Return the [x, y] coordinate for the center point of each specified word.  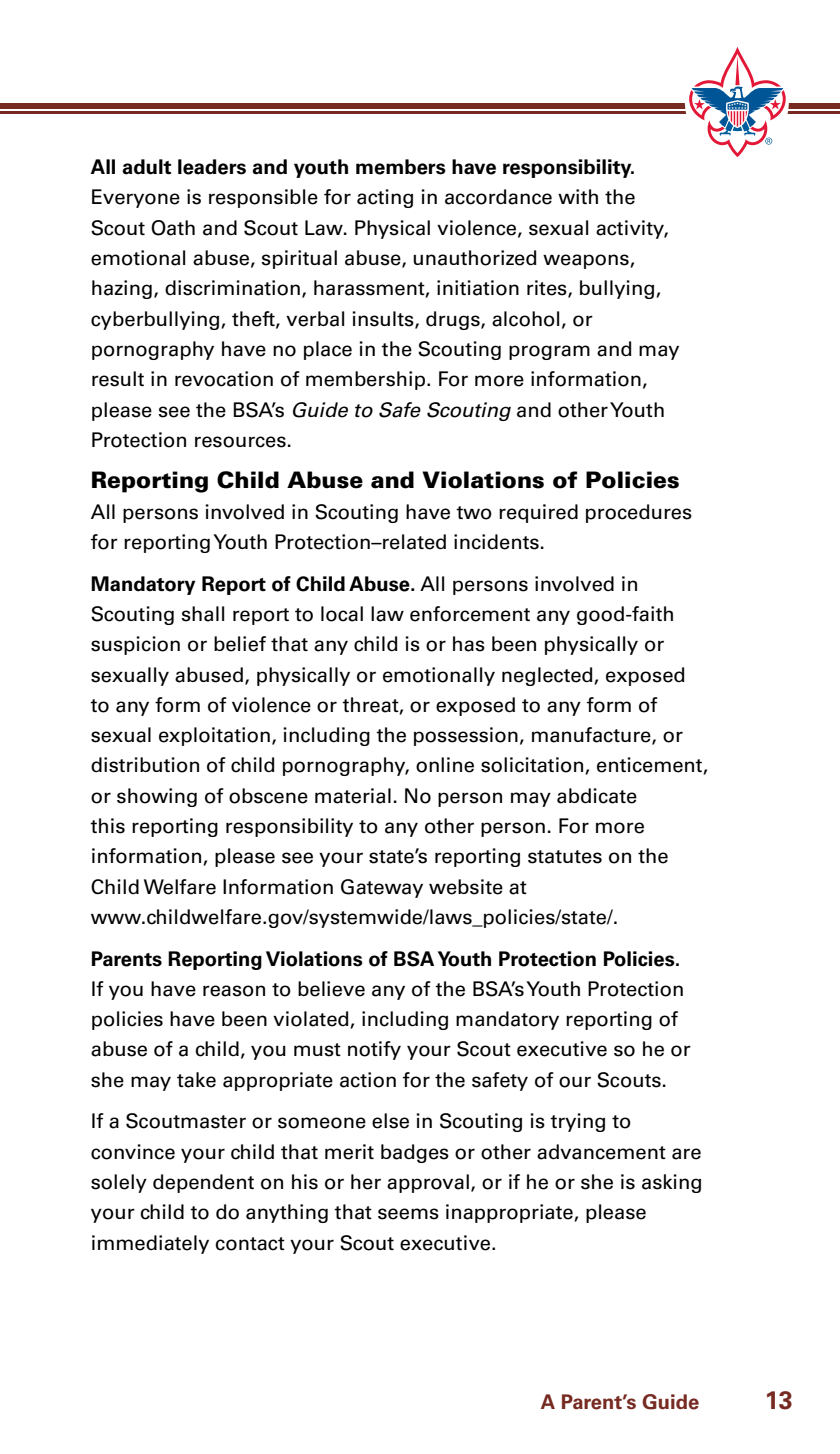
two [474, 513]
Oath [173, 228]
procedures [639, 513]
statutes [565, 857]
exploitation [214, 736]
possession [466, 736]
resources [240, 442]
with [578, 196]
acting [385, 198]
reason [234, 991]
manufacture [592, 736]
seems [408, 1214]
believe [331, 989]
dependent [203, 1183]
